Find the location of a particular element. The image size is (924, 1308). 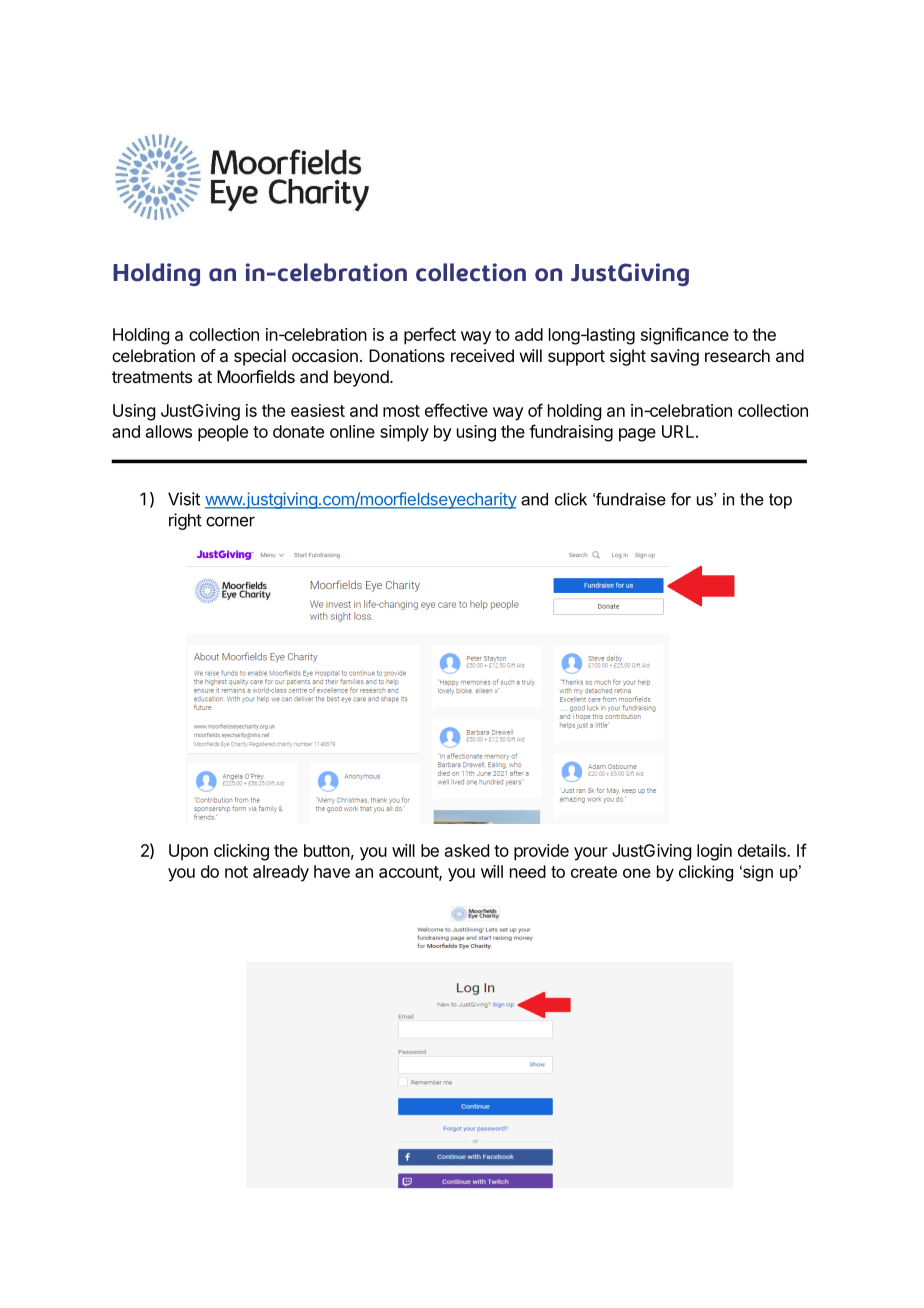

Upon is located at coordinates (188, 852).
